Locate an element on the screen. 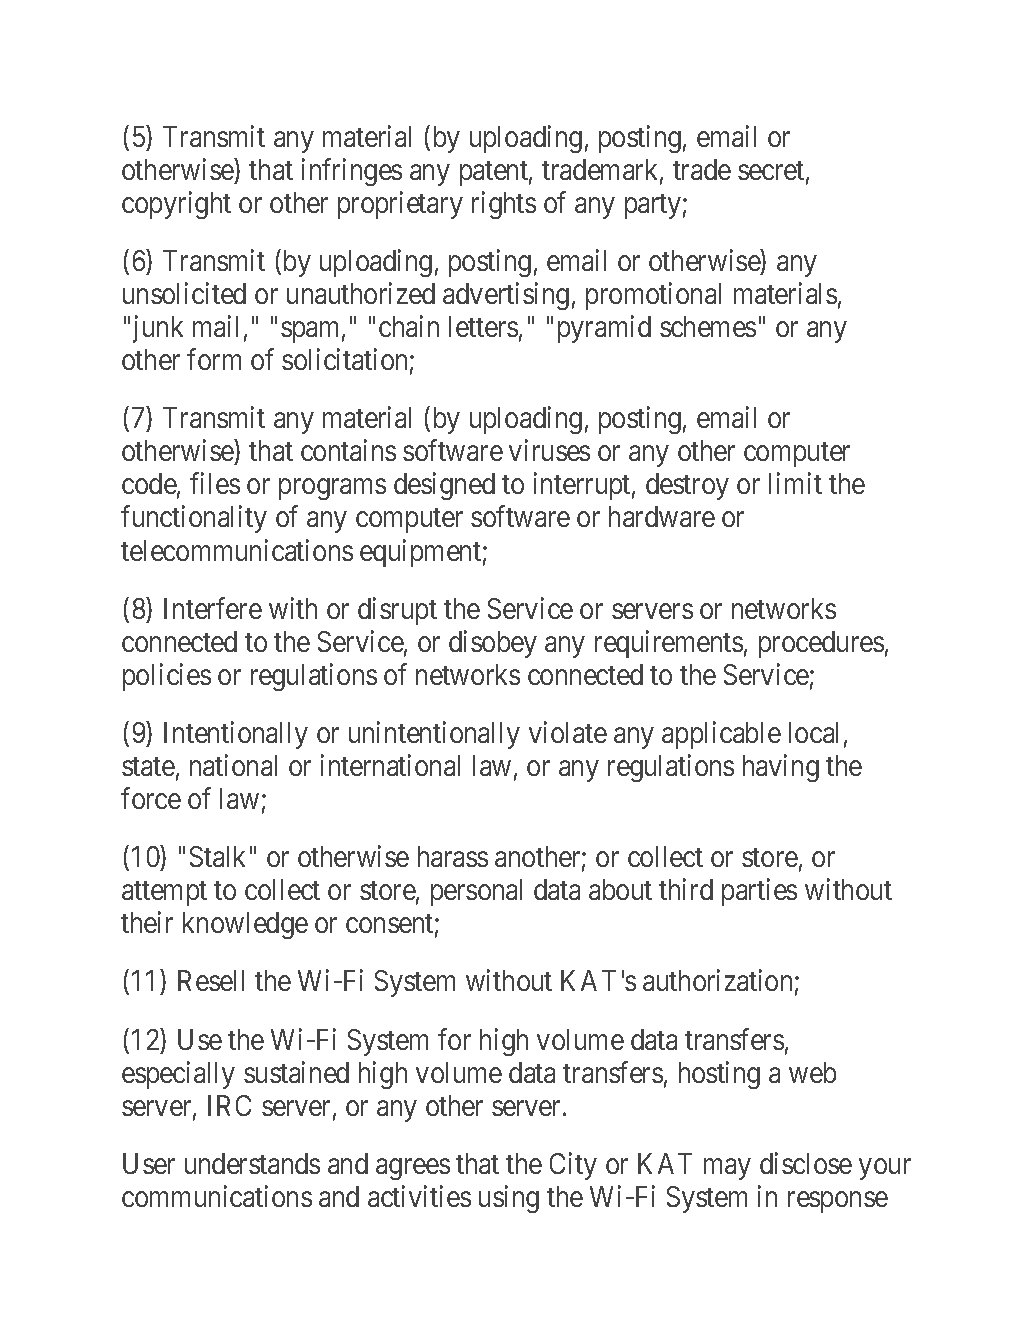 This screenshot has height=1337, width=1033. understands is located at coordinates (252, 1163).
